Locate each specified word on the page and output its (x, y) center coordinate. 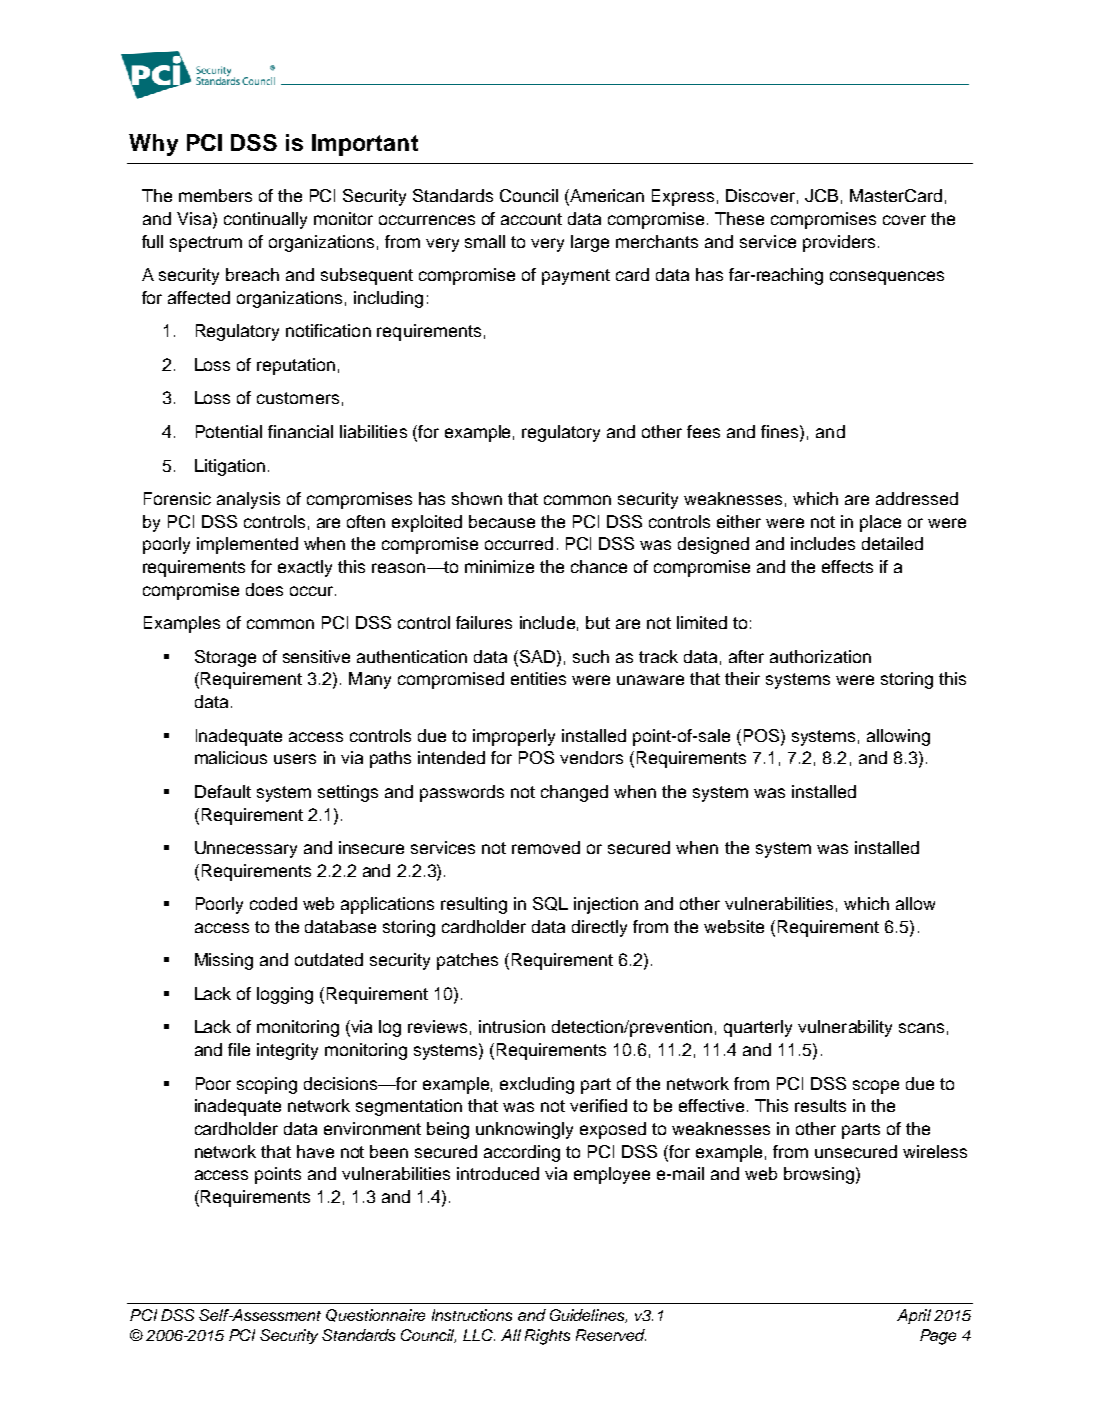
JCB (821, 195)
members (215, 195)
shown (477, 498)
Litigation (230, 467)
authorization (820, 656)
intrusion (512, 1026)
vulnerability (845, 1028)
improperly (514, 737)
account (531, 219)
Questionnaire (375, 1315)
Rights (547, 1337)
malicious (231, 757)
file (239, 1049)
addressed (917, 498)
